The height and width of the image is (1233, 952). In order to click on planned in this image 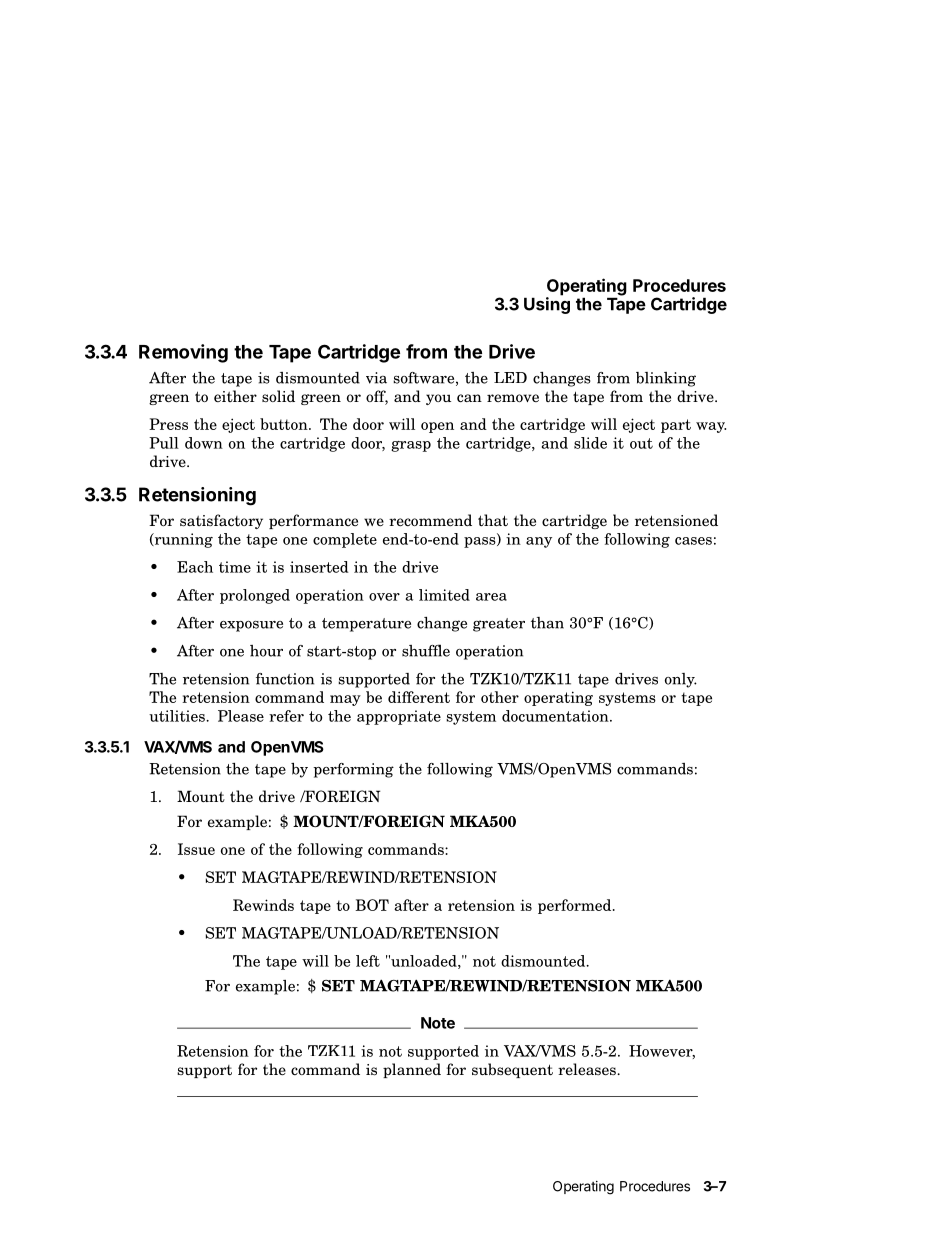, I will do `click(412, 1070)`.
